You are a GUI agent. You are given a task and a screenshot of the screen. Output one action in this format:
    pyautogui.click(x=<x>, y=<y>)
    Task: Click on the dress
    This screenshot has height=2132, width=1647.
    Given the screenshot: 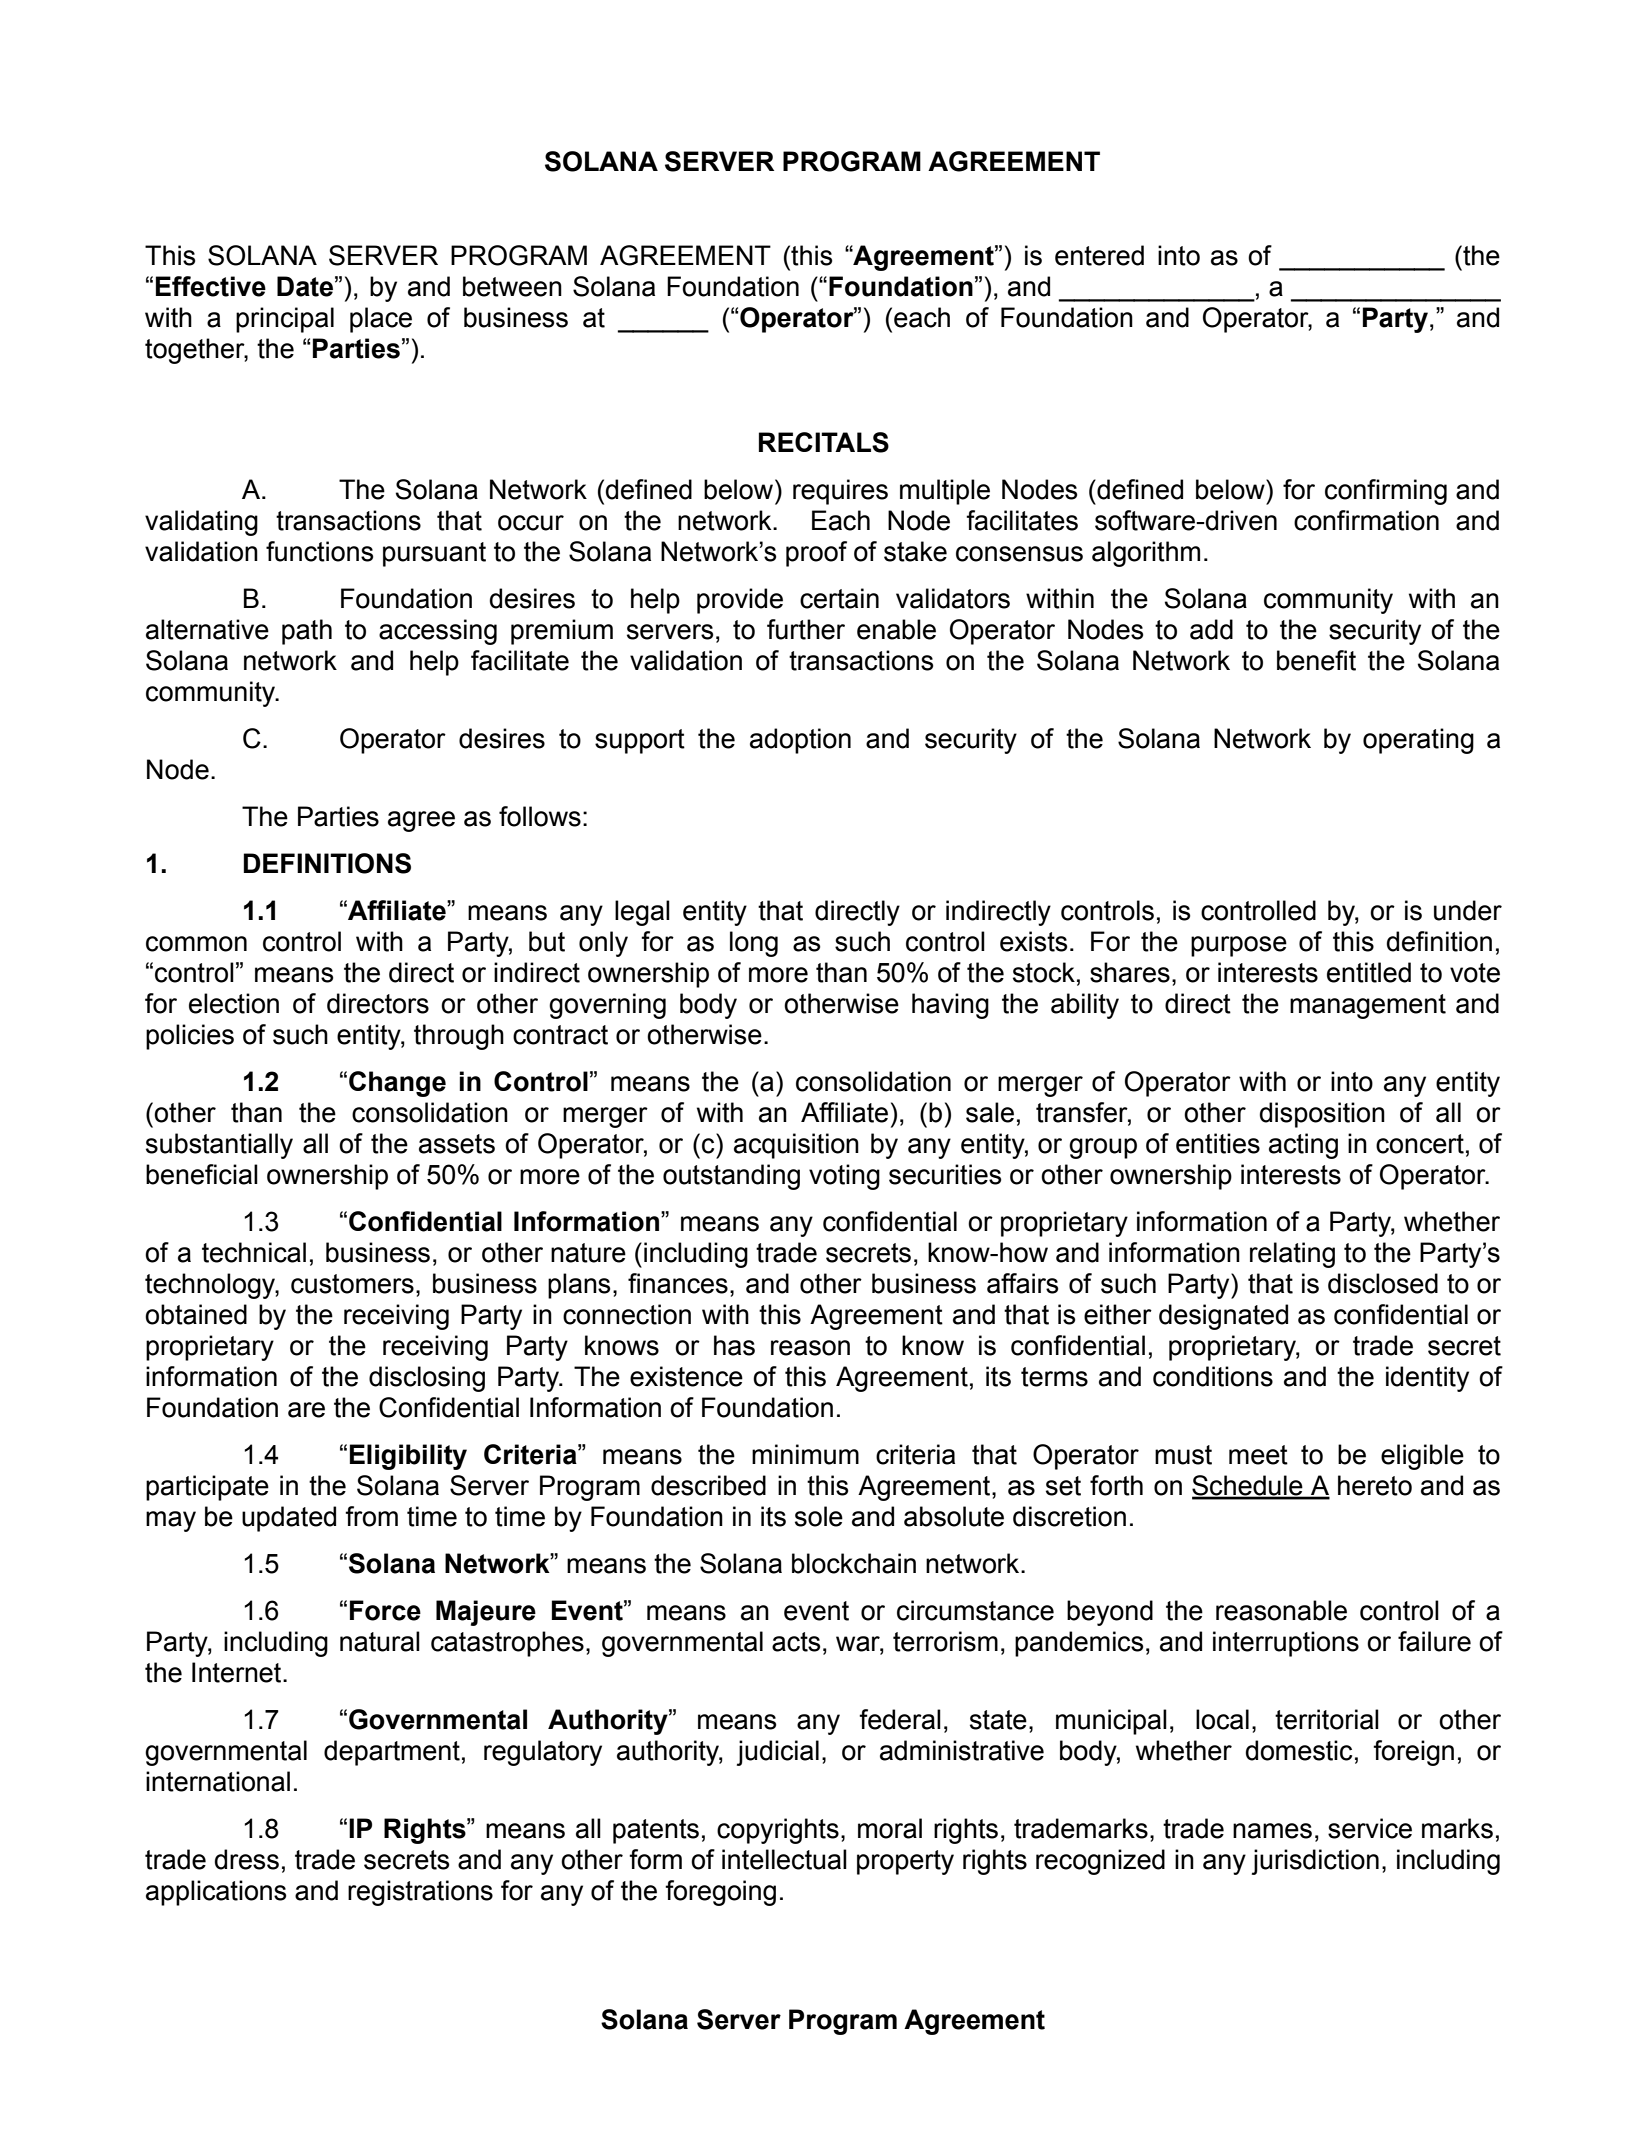 What is the action you would take?
    pyautogui.click(x=247, y=1859)
